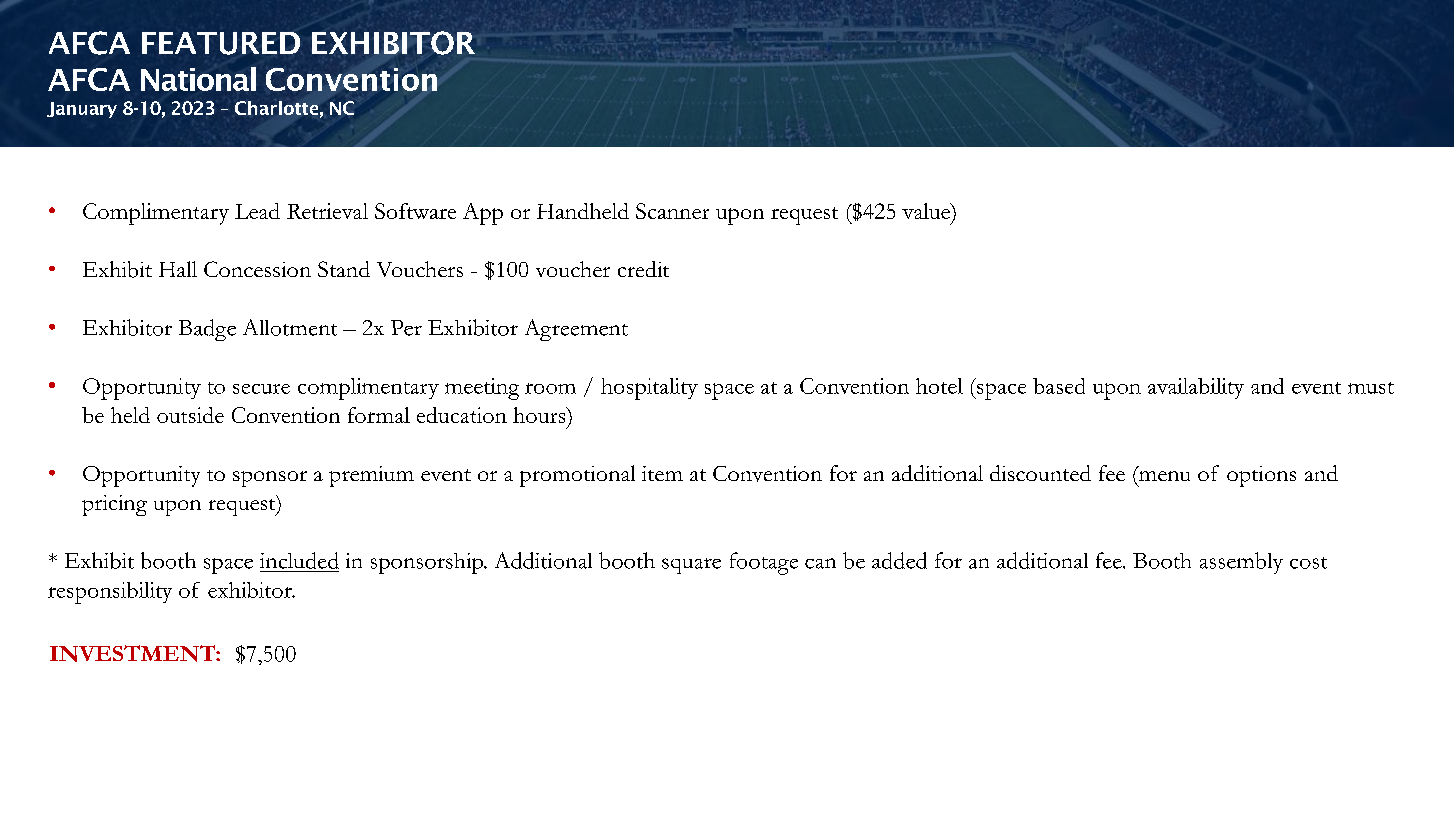 Image resolution: width=1456 pixels, height=819 pixels. What do you see at coordinates (198, 79) in the image?
I see `National` at bounding box center [198, 79].
